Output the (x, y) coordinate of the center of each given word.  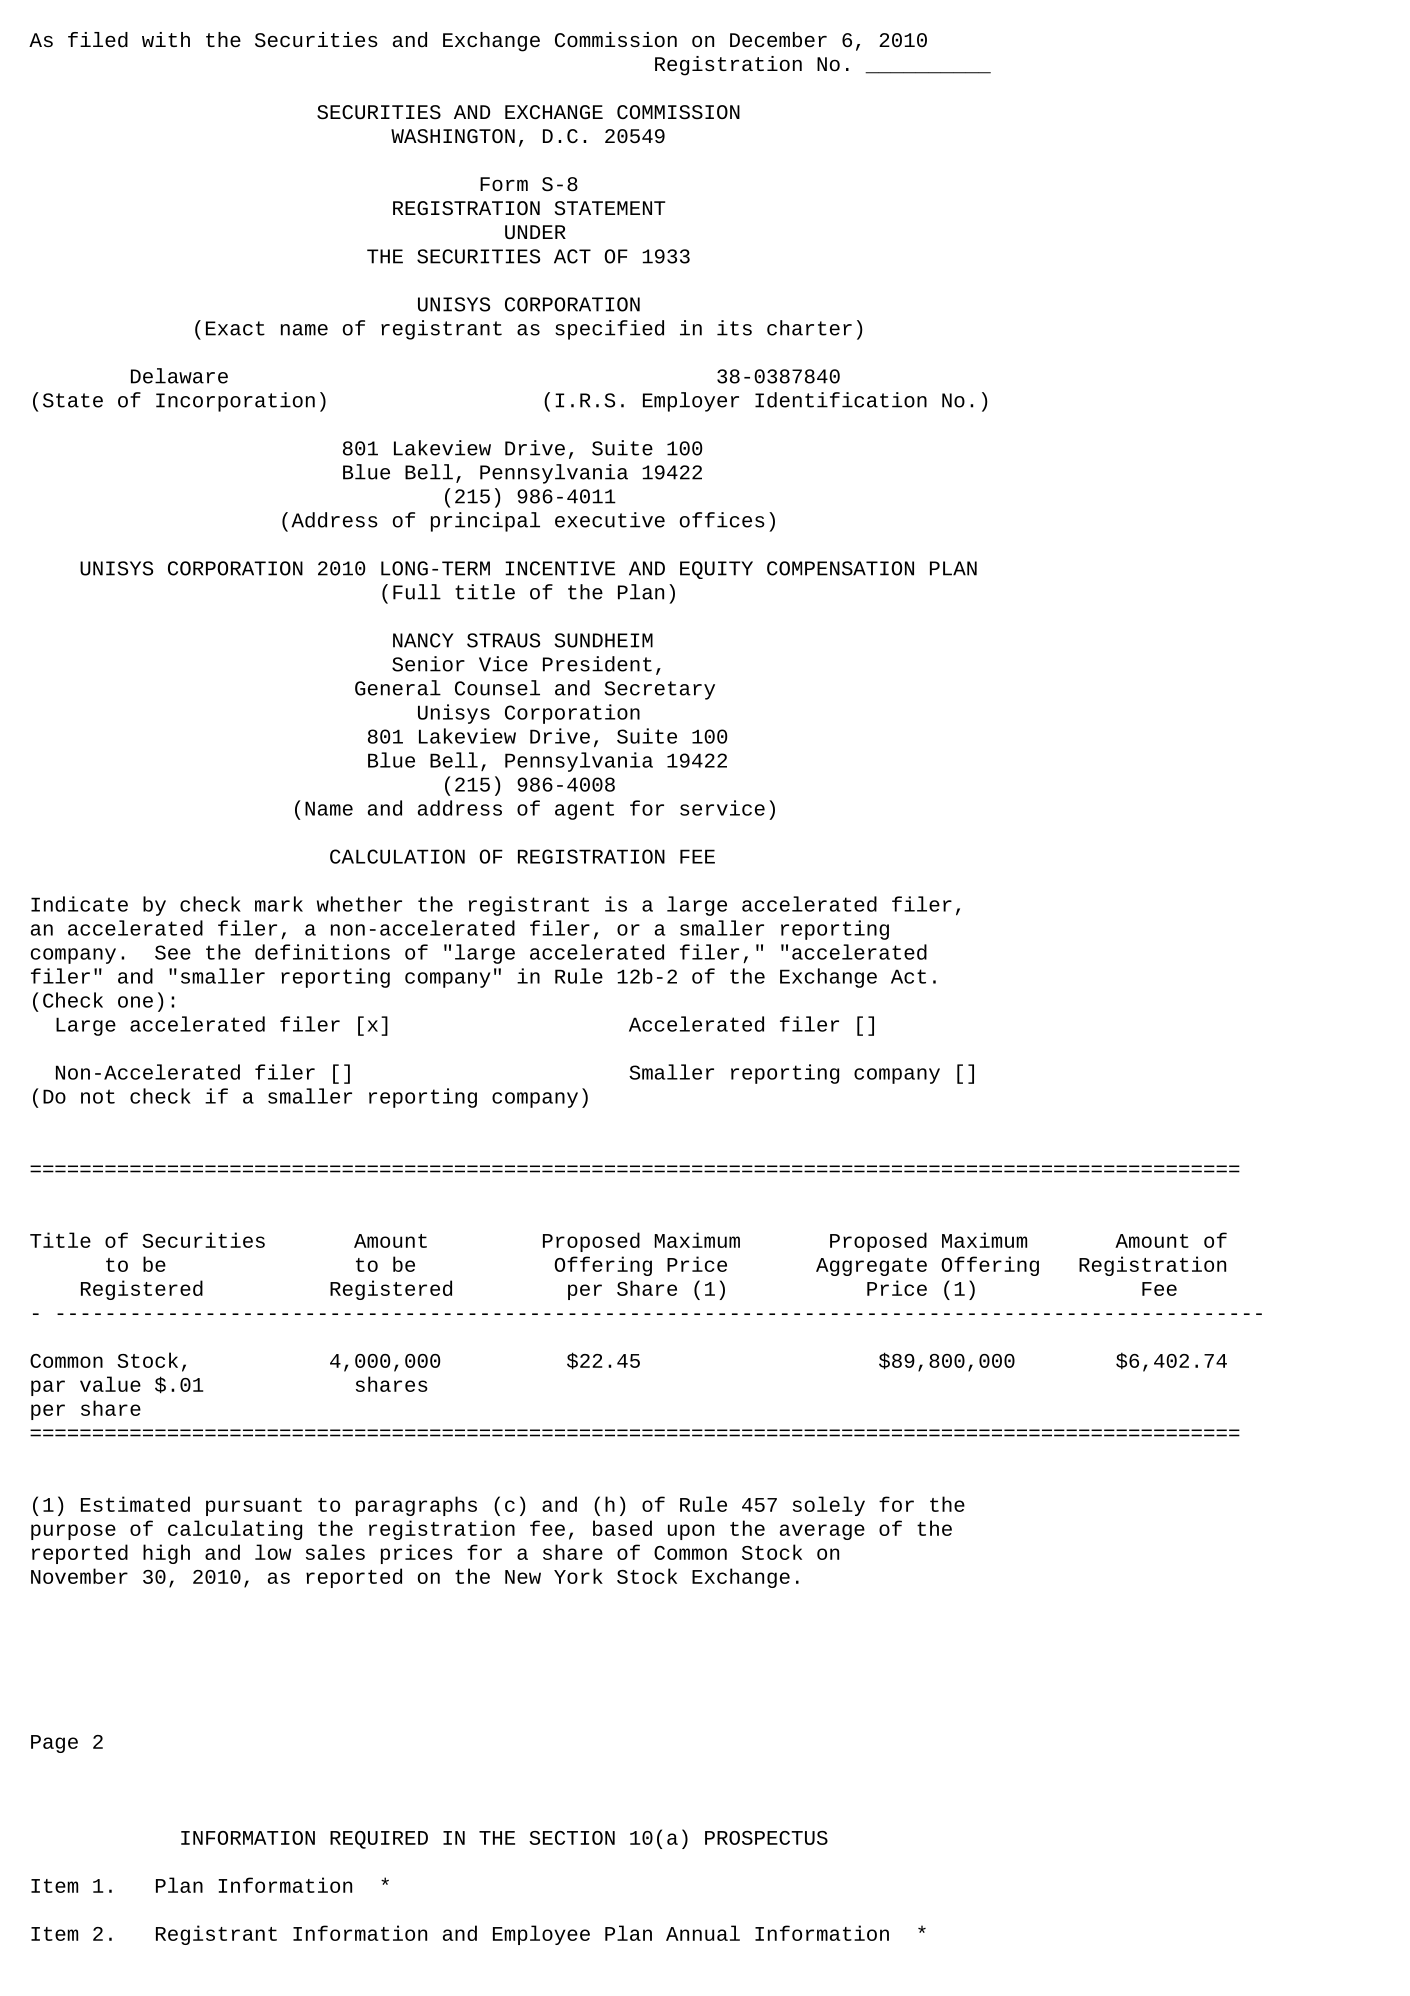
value (110, 1384)
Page (54, 1744)
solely (829, 1506)
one (135, 1002)
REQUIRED (379, 1840)
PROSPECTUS (766, 1838)
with (166, 39)
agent (584, 810)
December (778, 39)
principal (485, 522)
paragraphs (416, 1506)
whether (359, 904)
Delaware (179, 376)
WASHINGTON (453, 136)
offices (722, 520)
